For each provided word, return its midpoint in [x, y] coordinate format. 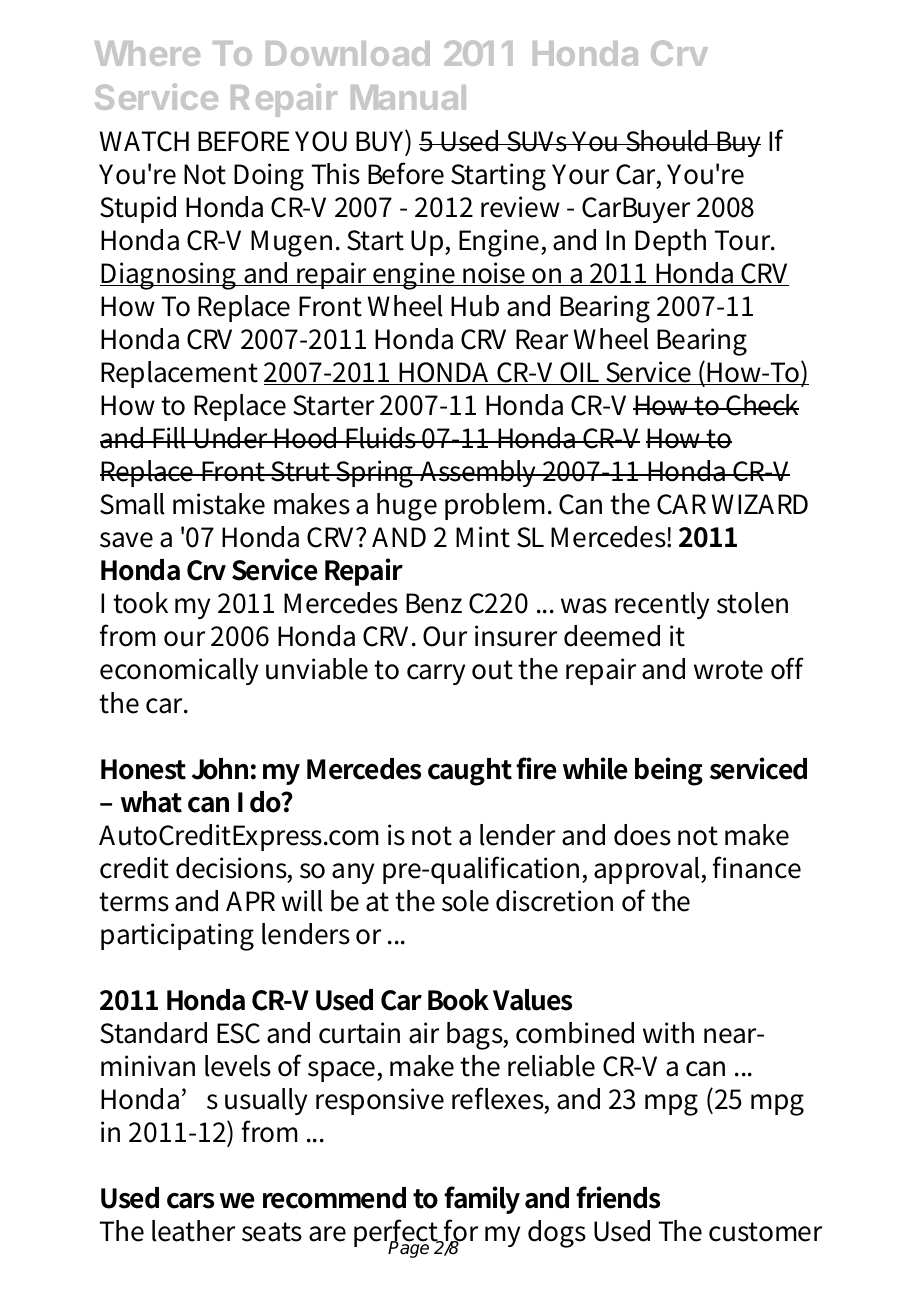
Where [147, 53]
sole [465, 901]
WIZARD [760, 504]
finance [757, 867]
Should [667, 141]
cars [190, 1201]
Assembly [479, 473]
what [151, 802]
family [482, 1200]
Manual [408, 97]
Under [232, 438]
